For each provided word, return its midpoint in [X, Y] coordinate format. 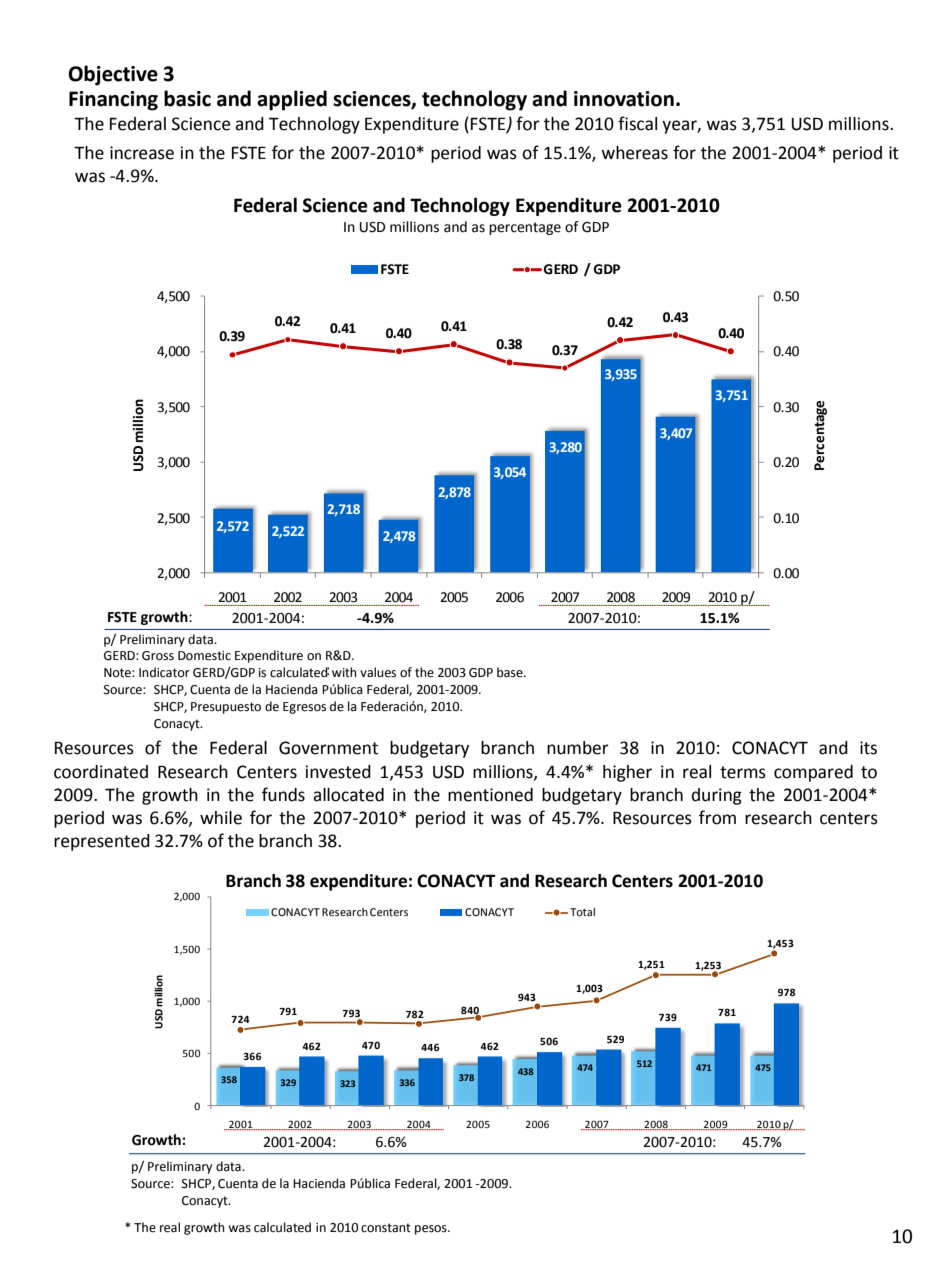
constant [386, 1228]
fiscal [637, 123]
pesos [432, 1230]
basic [187, 98]
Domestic [204, 656]
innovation [624, 99]
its [868, 748]
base [511, 672]
